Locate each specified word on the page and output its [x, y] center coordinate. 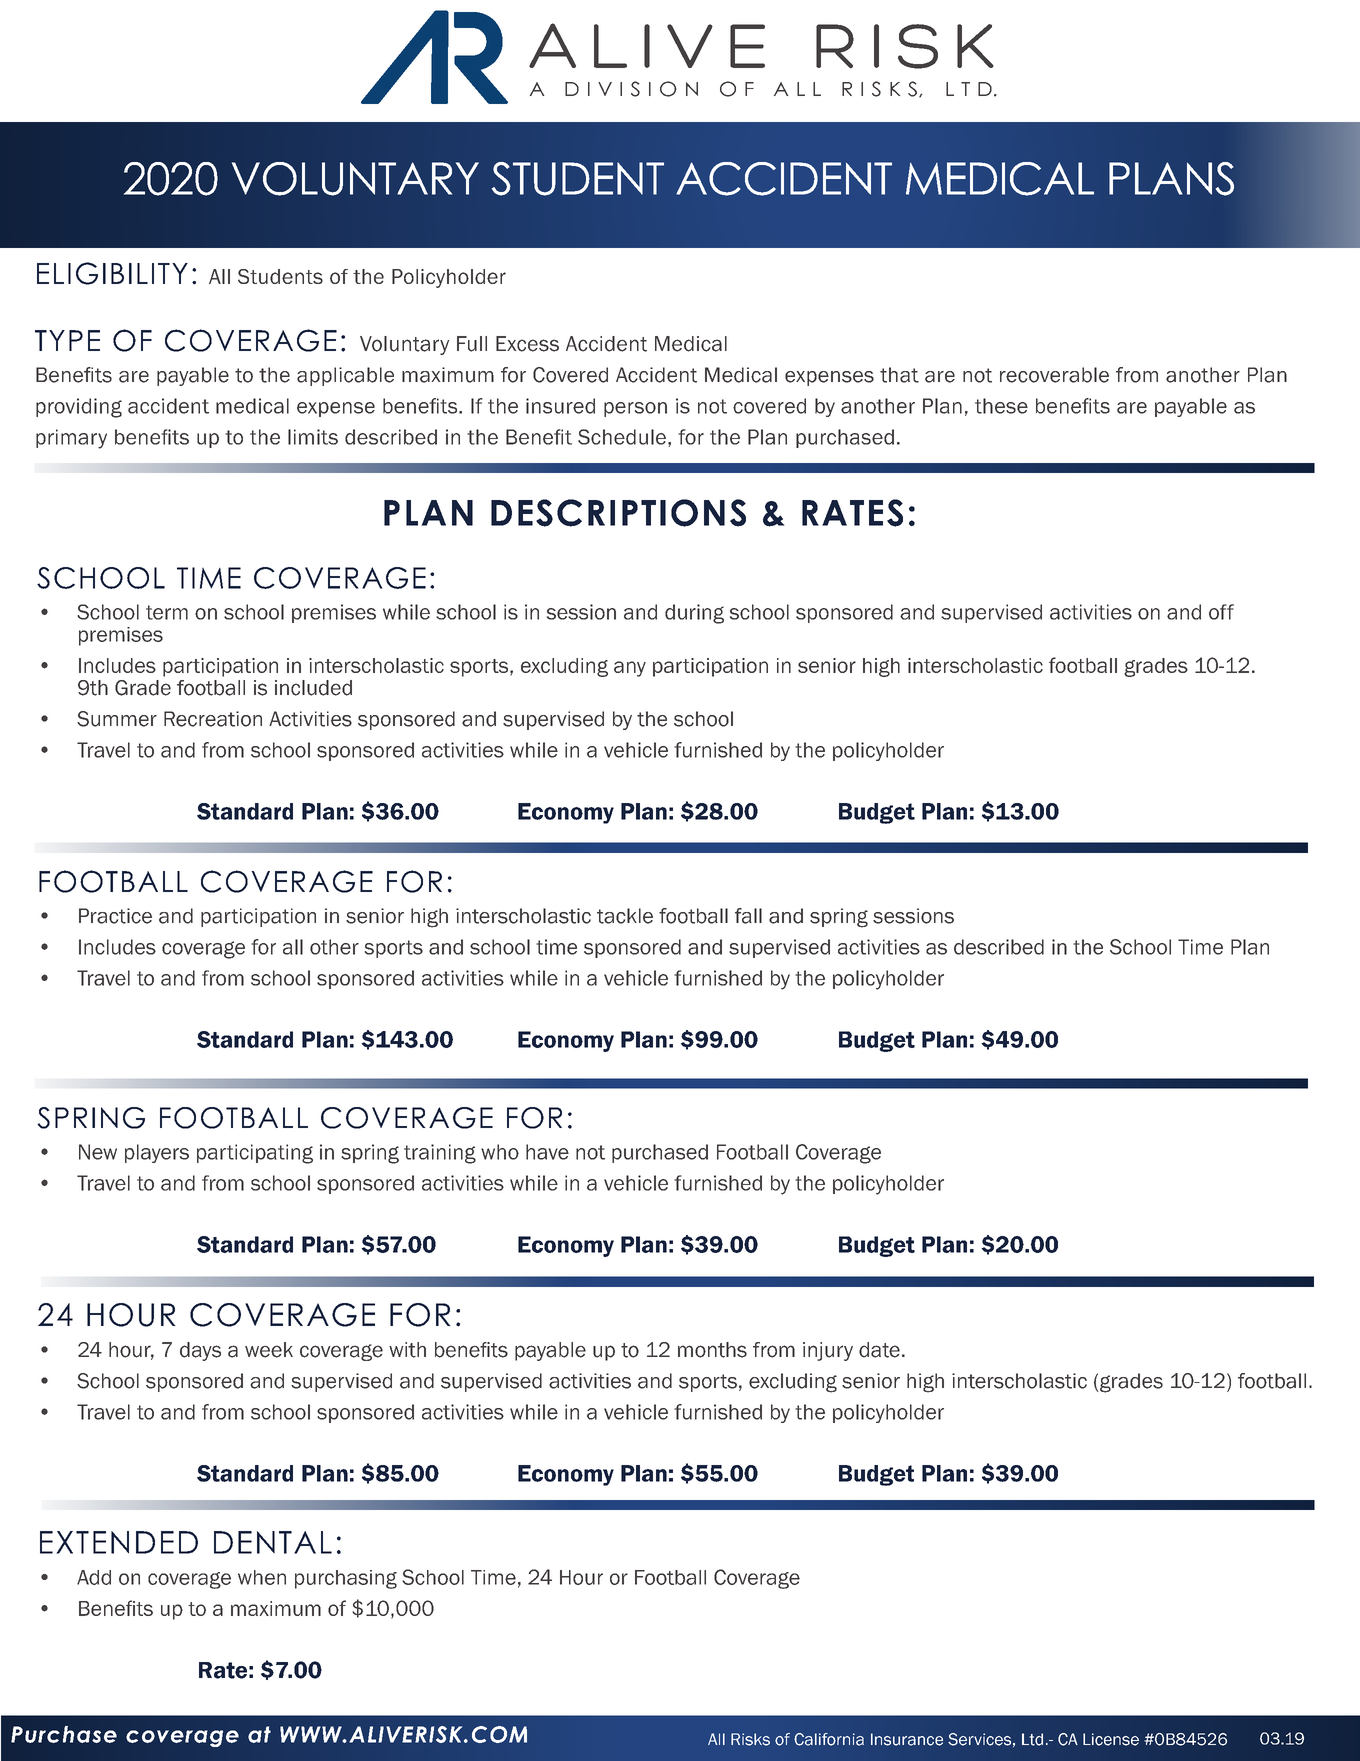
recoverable [1054, 375]
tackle [625, 916]
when [262, 1577]
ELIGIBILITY [112, 273]
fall [748, 916]
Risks [750, 1739]
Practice [115, 916]
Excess [527, 344]
